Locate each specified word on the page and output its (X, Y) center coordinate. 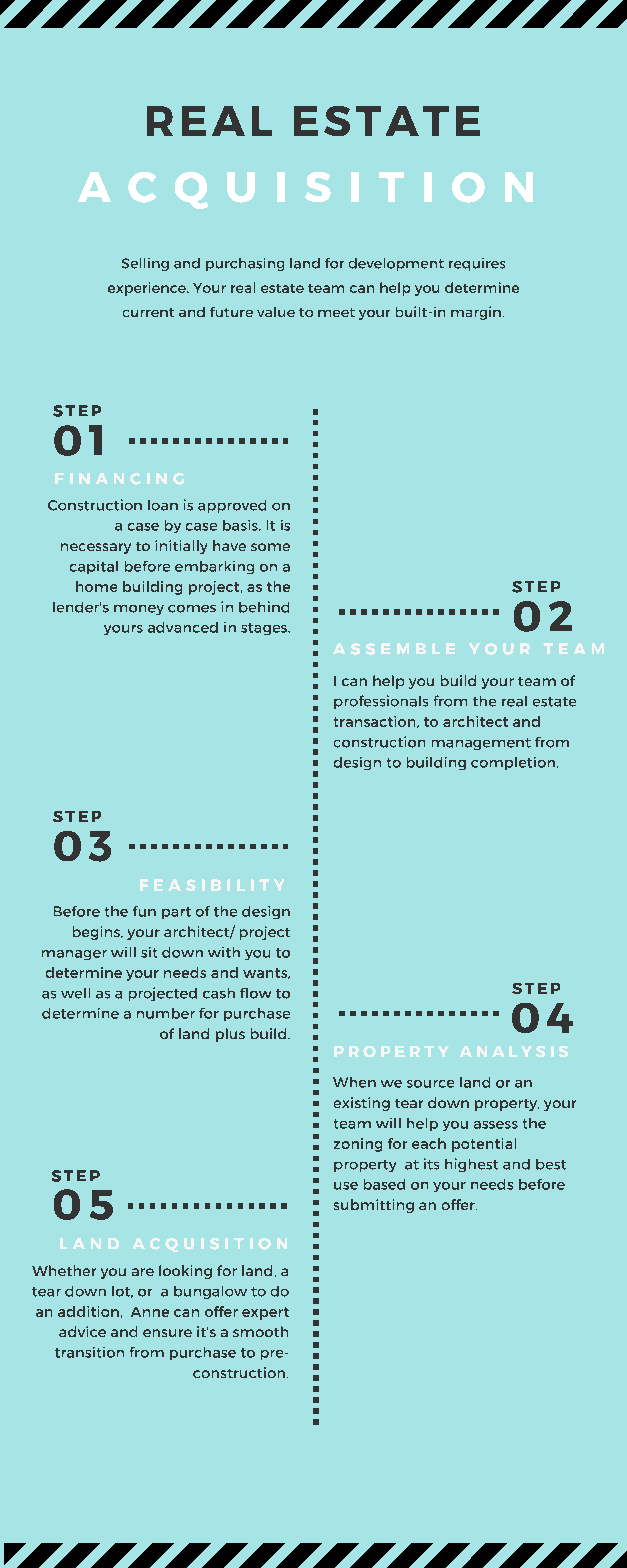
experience (148, 289)
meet (336, 312)
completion (514, 763)
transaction (376, 722)
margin (476, 313)
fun (144, 911)
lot (122, 1292)
